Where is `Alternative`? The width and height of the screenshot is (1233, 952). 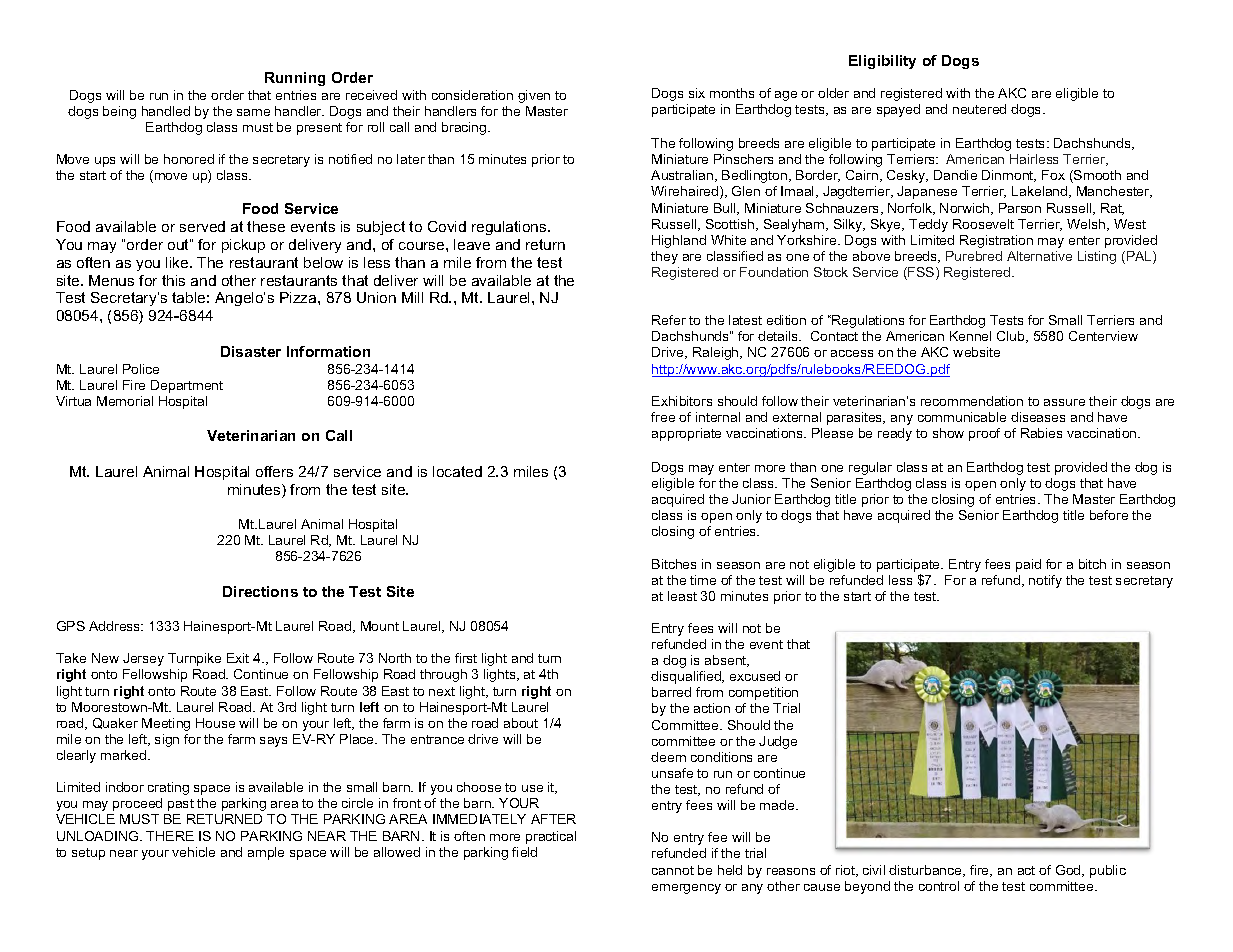 Alternative is located at coordinates (1039, 256).
